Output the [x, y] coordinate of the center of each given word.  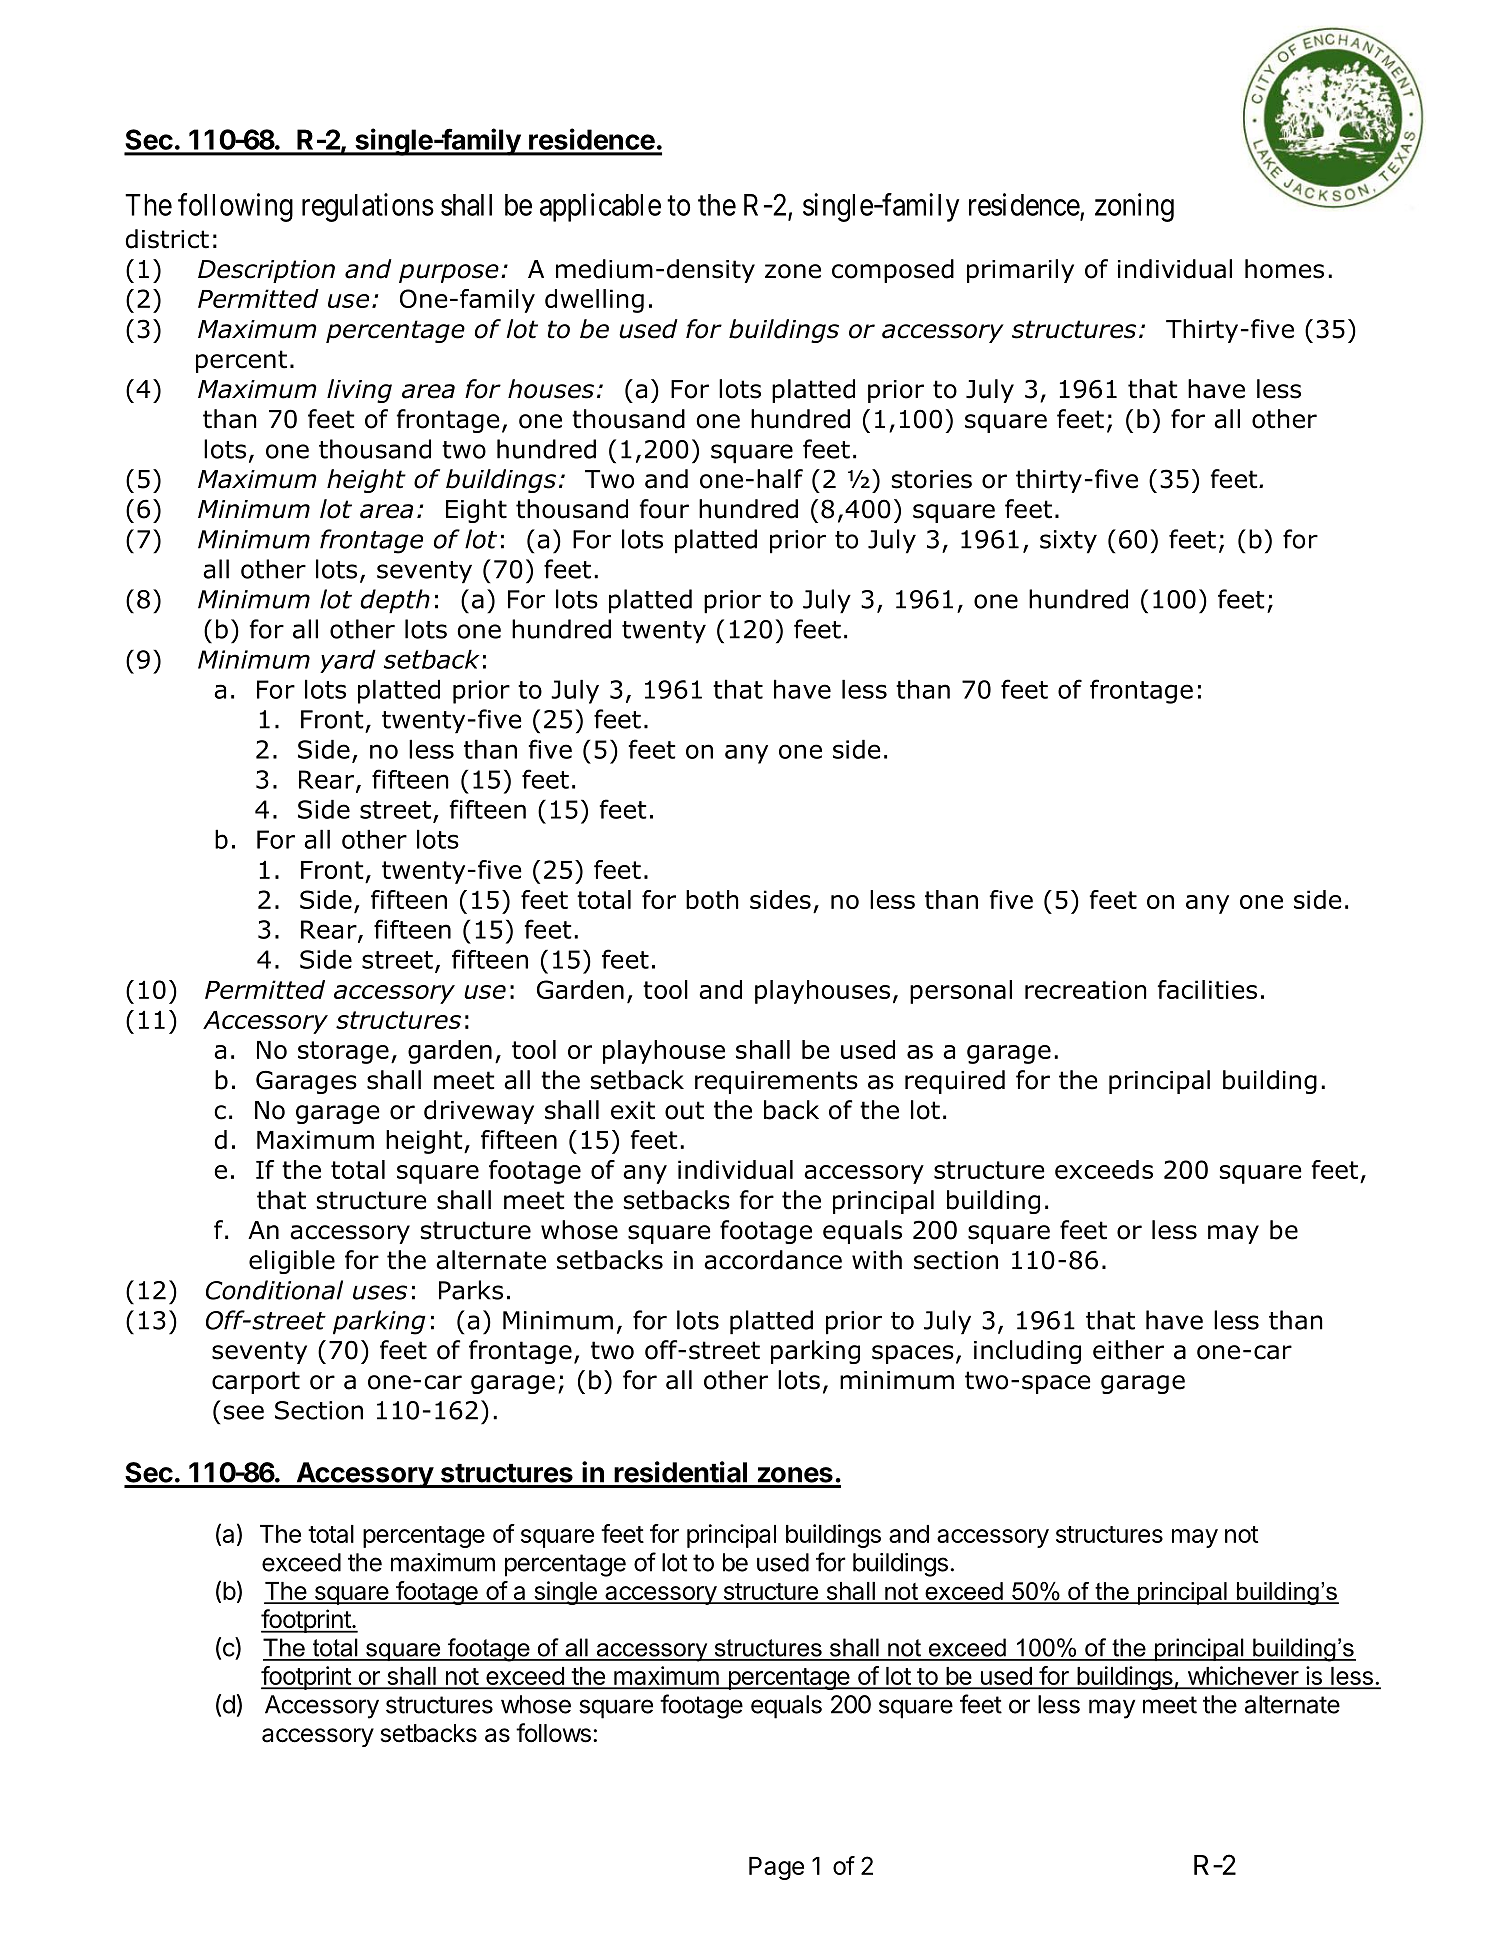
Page [776, 1868]
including [1027, 1352]
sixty [1068, 542]
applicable [600, 207]
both [712, 899]
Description [266, 271]
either [1128, 1350]
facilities [1207, 989]
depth [395, 601]
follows [553, 1733]
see [244, 1412]
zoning [1134, 207]
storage [343, 1052]
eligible [292, 1262]
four [664, 509]
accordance [773, 1260]
